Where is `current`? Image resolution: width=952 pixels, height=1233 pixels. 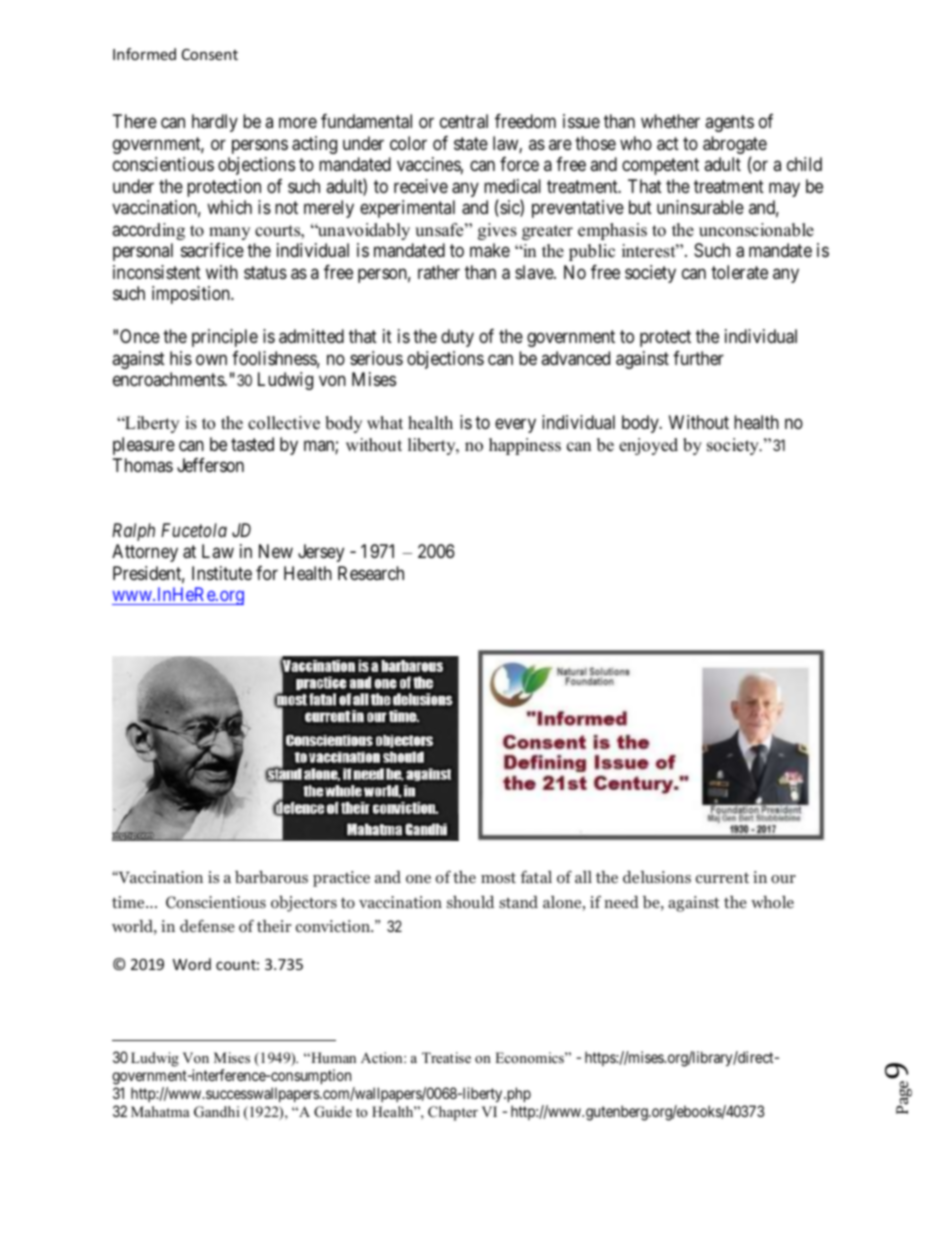 current is located at coordinates (722, 878).
